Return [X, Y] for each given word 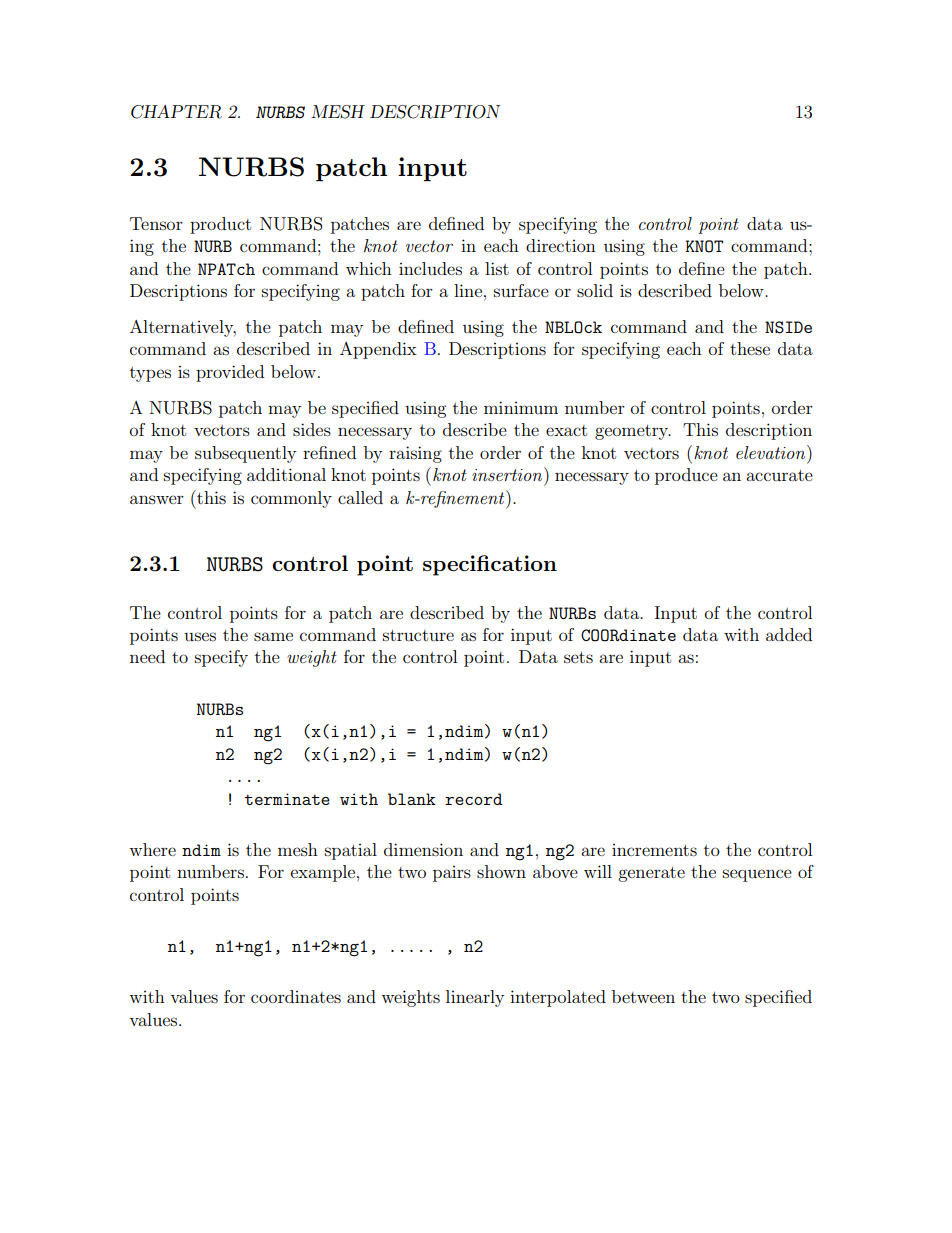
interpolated [558, 998]
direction [561, 245]
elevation [772, 452]
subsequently [245, 454]
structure [418, 635]
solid [595, 290]
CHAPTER [176, 112]
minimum [521, 407]
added [789, 634]
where [152, 849]
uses [200, 636]
